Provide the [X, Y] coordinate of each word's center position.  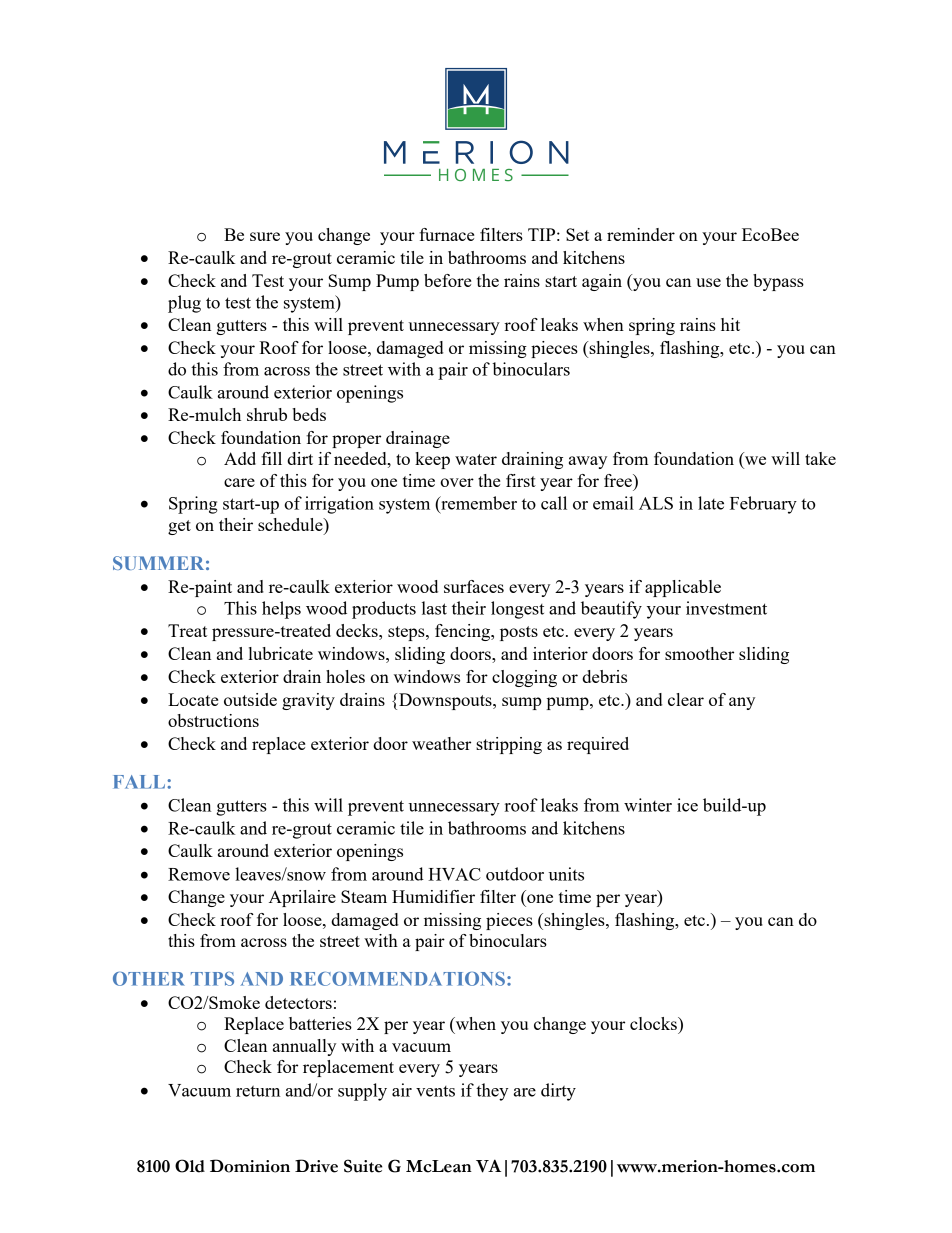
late [711, 503]
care [239, 482]
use [708, 282]
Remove [199, 874]
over [457, 482]
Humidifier [433, 896]
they [492, 1092]
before [447, 280]
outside [250, 699]
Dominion [250, 1166]
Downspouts [446, 701]
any [742, 703]
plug [184, 304]
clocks [654, 1023]
